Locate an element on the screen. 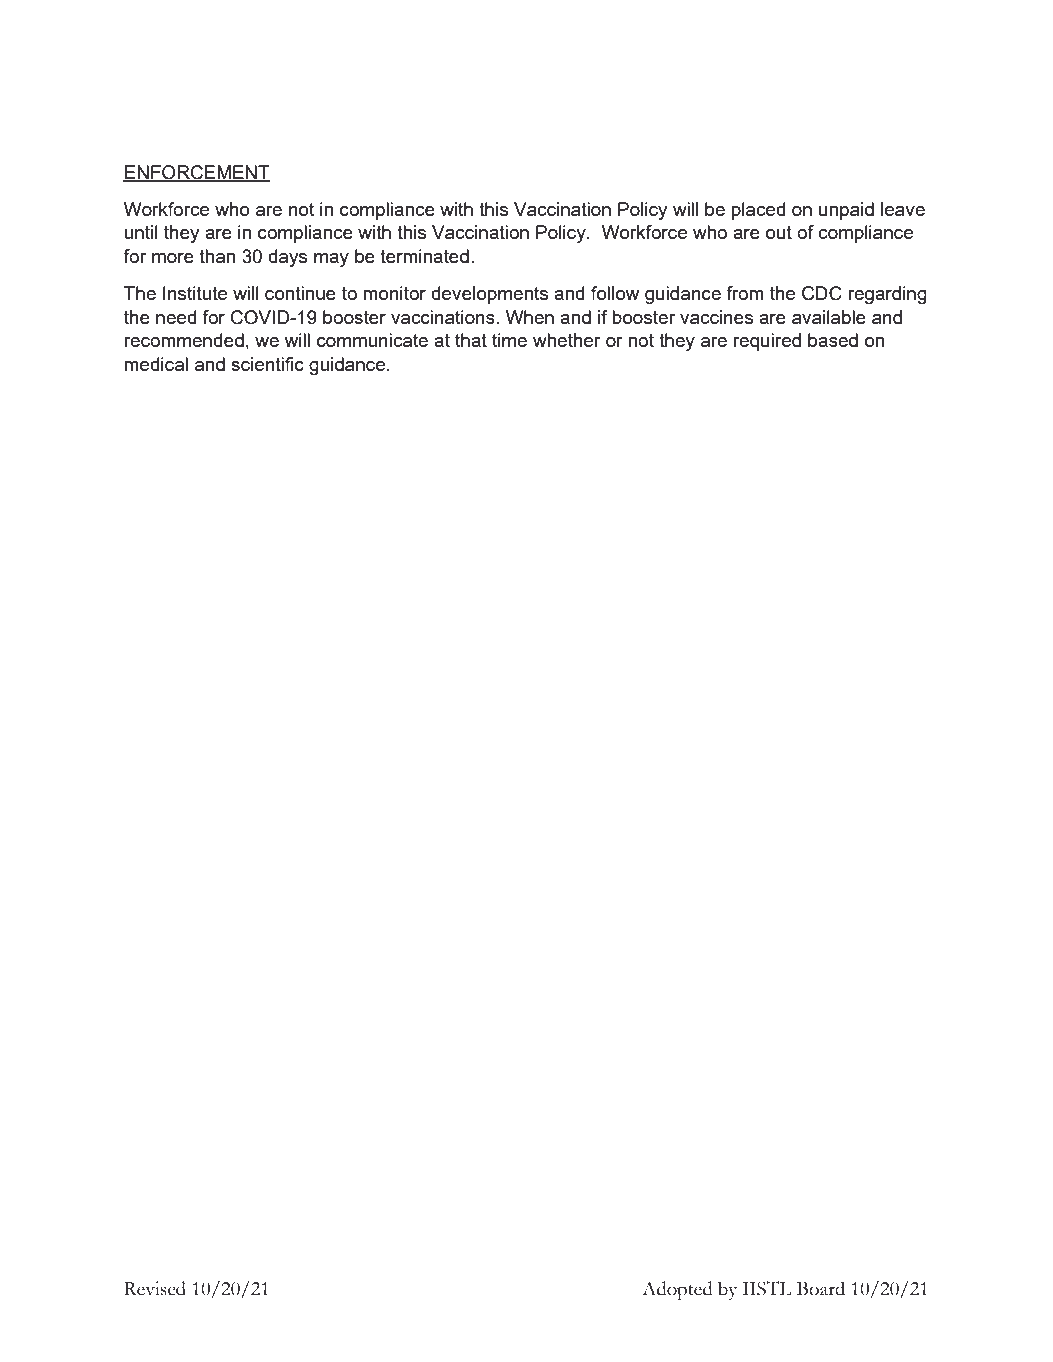  ENFORCEMENT is located at coordinates (196, 173).
